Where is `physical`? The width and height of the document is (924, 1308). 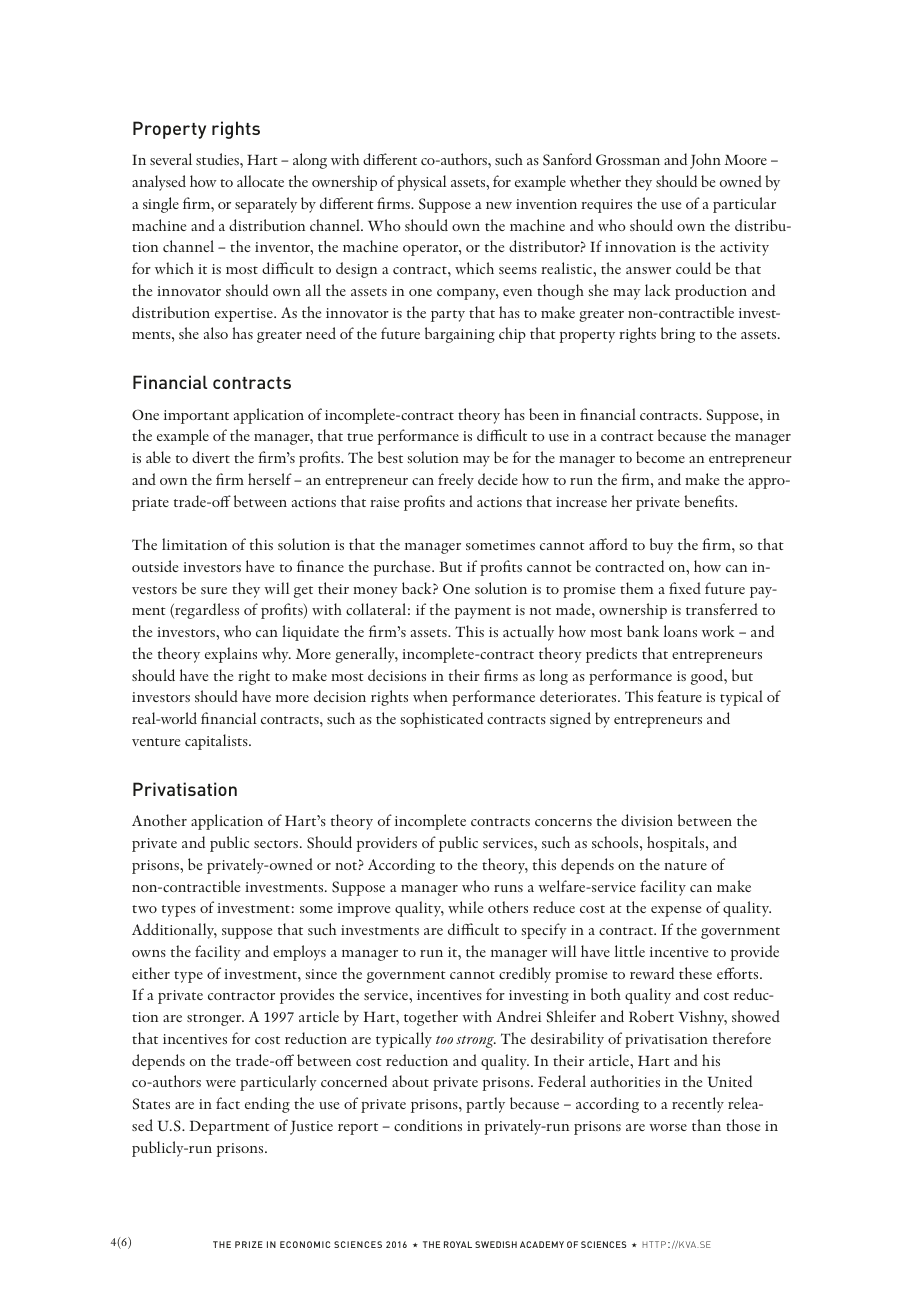
physical is located at coordinates (422, 183).
